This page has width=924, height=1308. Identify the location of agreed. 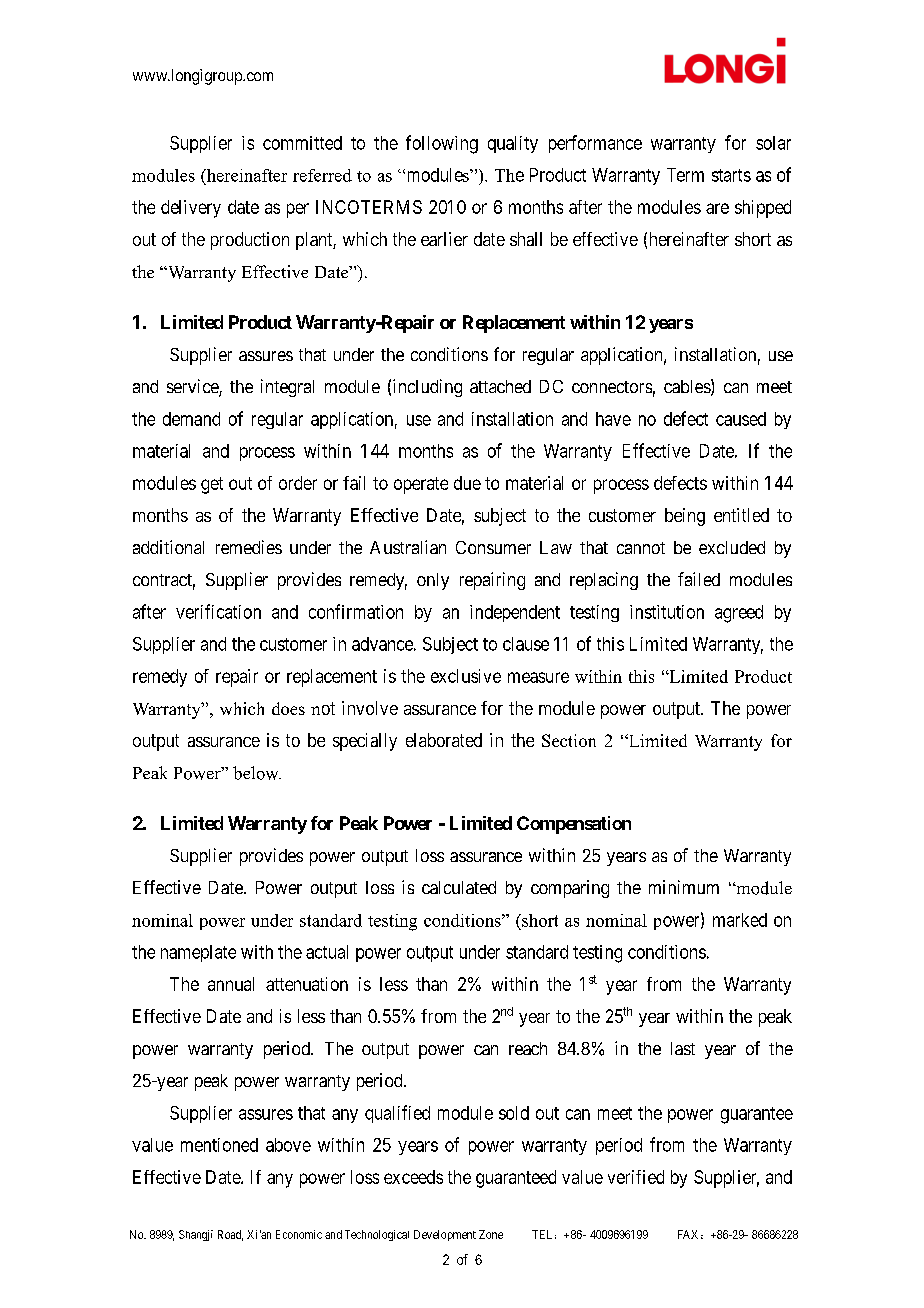
(739, 614).
